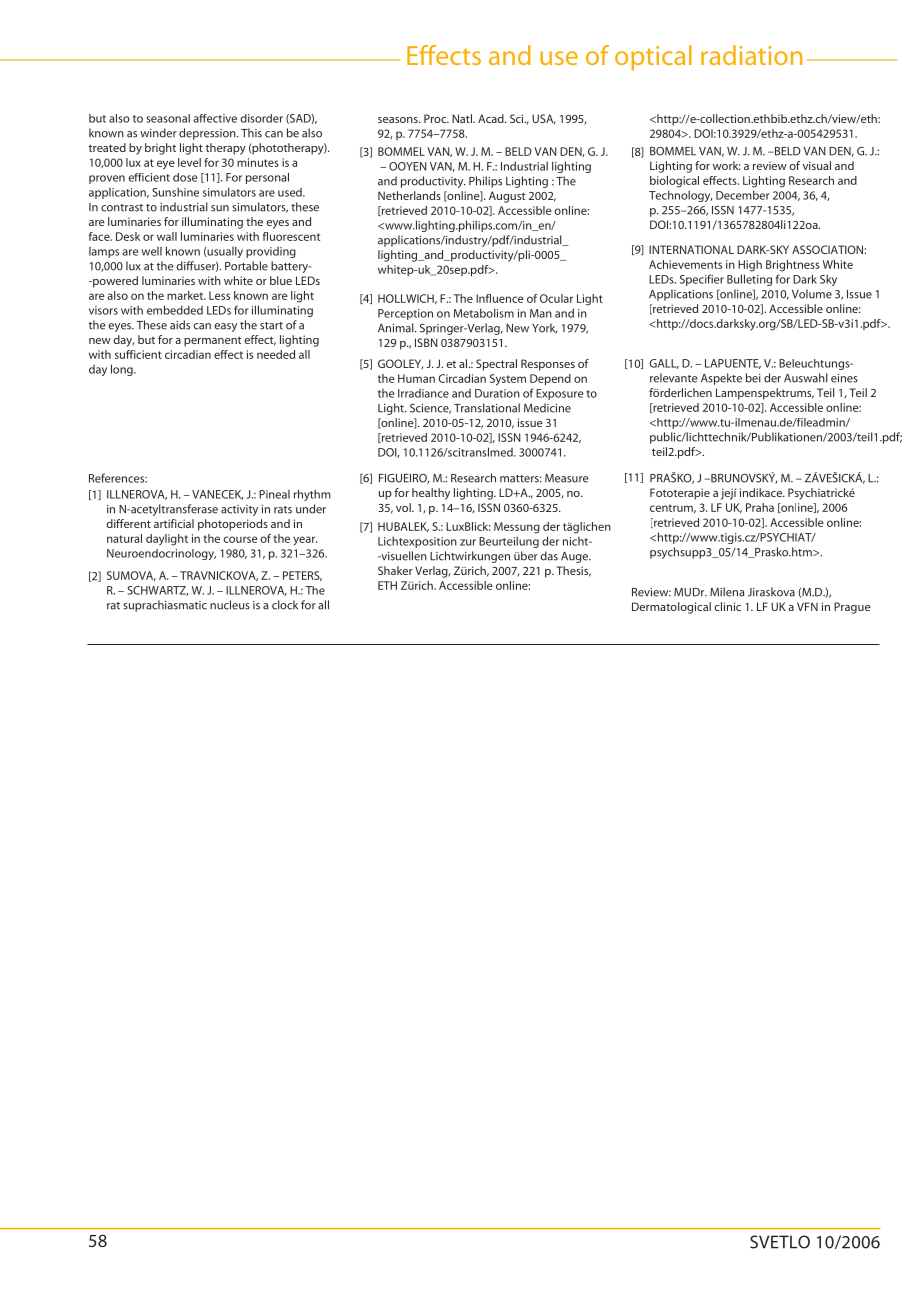  Describe the element at coordinates (230, 605) in the page. I see `nucleus` at that location.
